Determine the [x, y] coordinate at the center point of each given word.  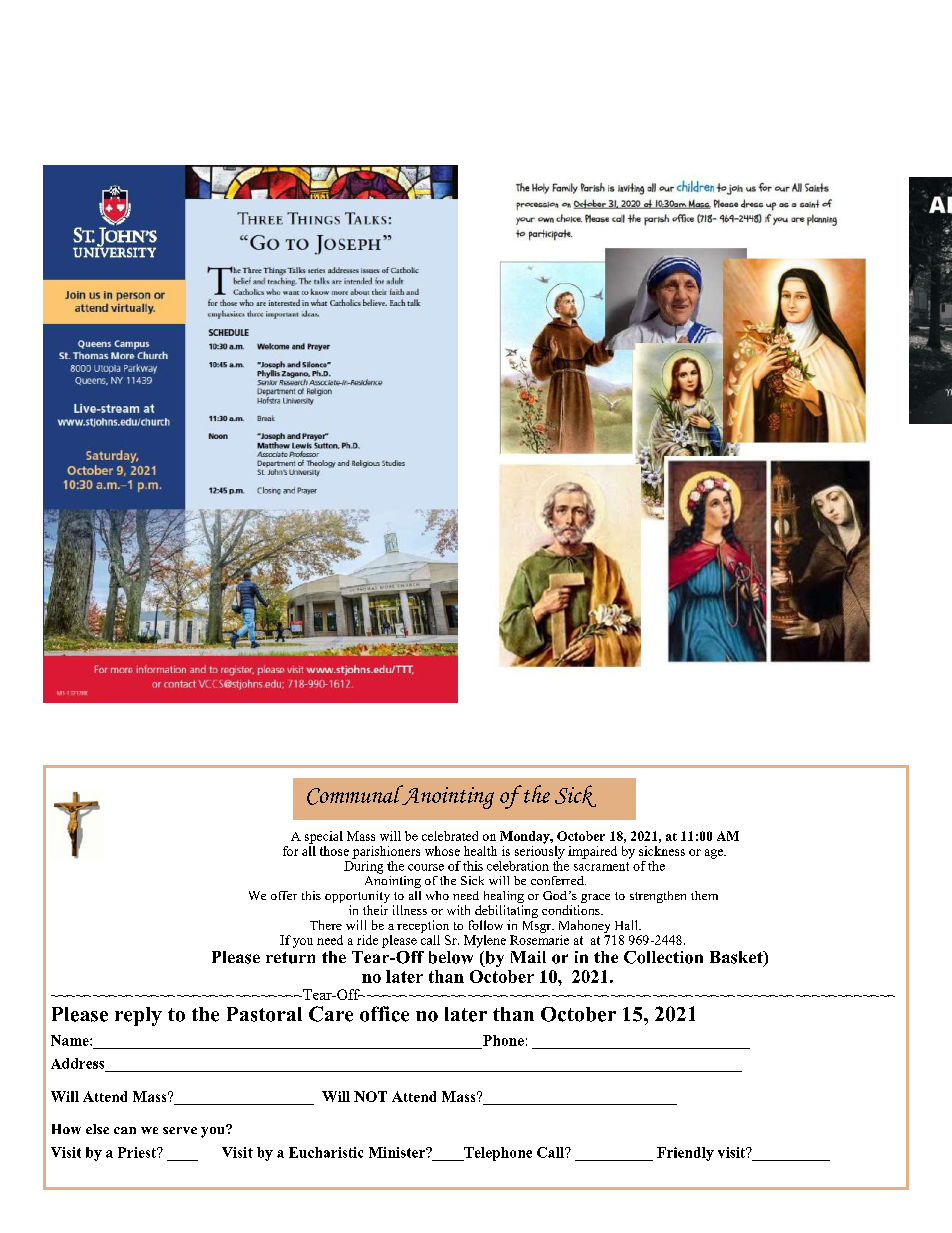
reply [138, 1016]
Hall [627, 925]
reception [423, 926]
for [290, 851]
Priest [138, 1152]
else [97, 1129]
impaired [592, 852]
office [384, 1014]
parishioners [386, 852]
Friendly [685, 1154]
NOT [370, 1096]
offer [284, 895]
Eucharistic [326, 1152]
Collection [663, 957]
